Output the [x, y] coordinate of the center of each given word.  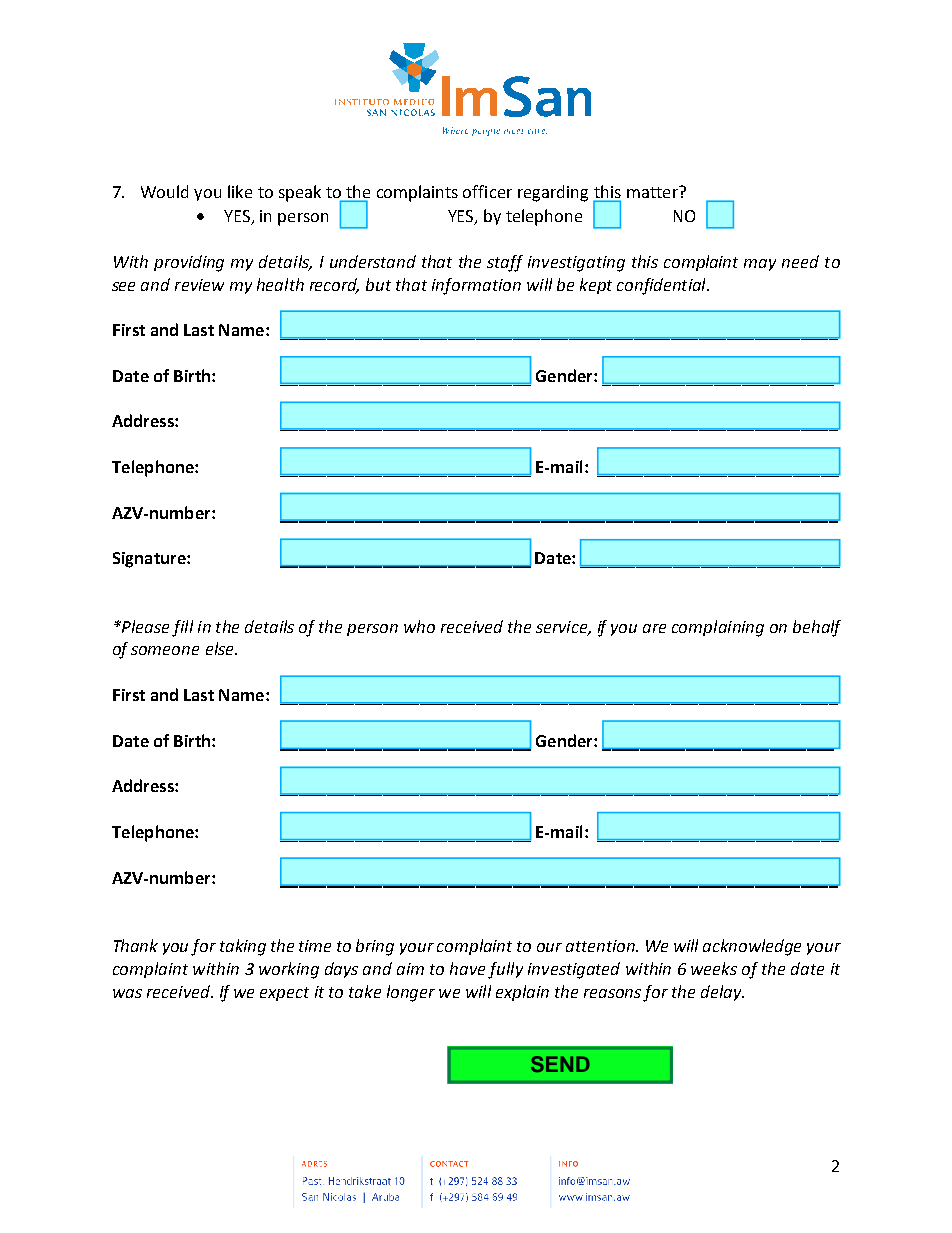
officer [487, 191]
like [240, 191]
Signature [150, 560]
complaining [718, 628]
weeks [714, 968]
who [419, 626]
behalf [817, 628]
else [221, 648]
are [654, 628]
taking [243, 947]
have [467, 968]
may [760, 265]
